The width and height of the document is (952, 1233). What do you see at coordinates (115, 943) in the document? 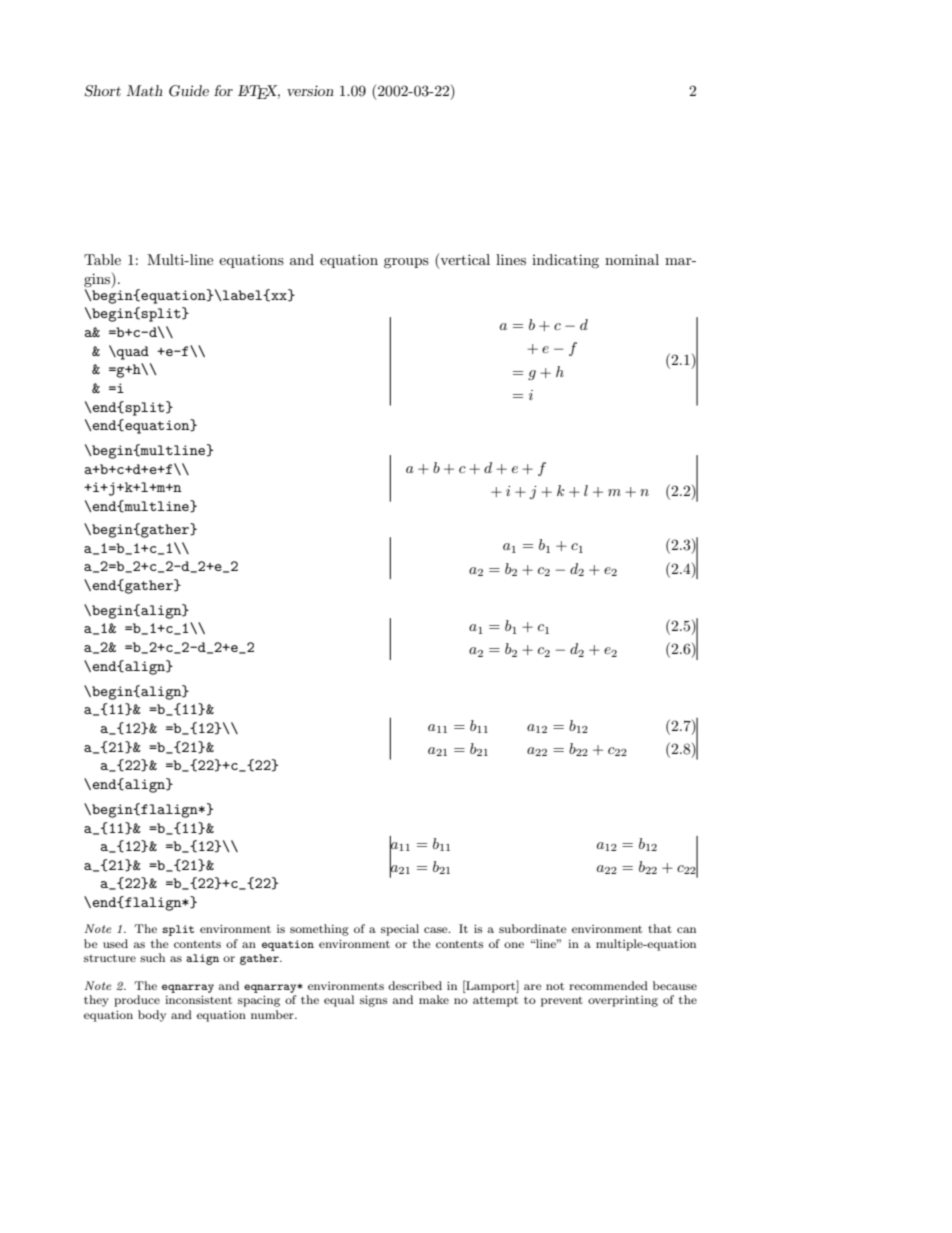
I see `used` at bounding box center [115, 943].
